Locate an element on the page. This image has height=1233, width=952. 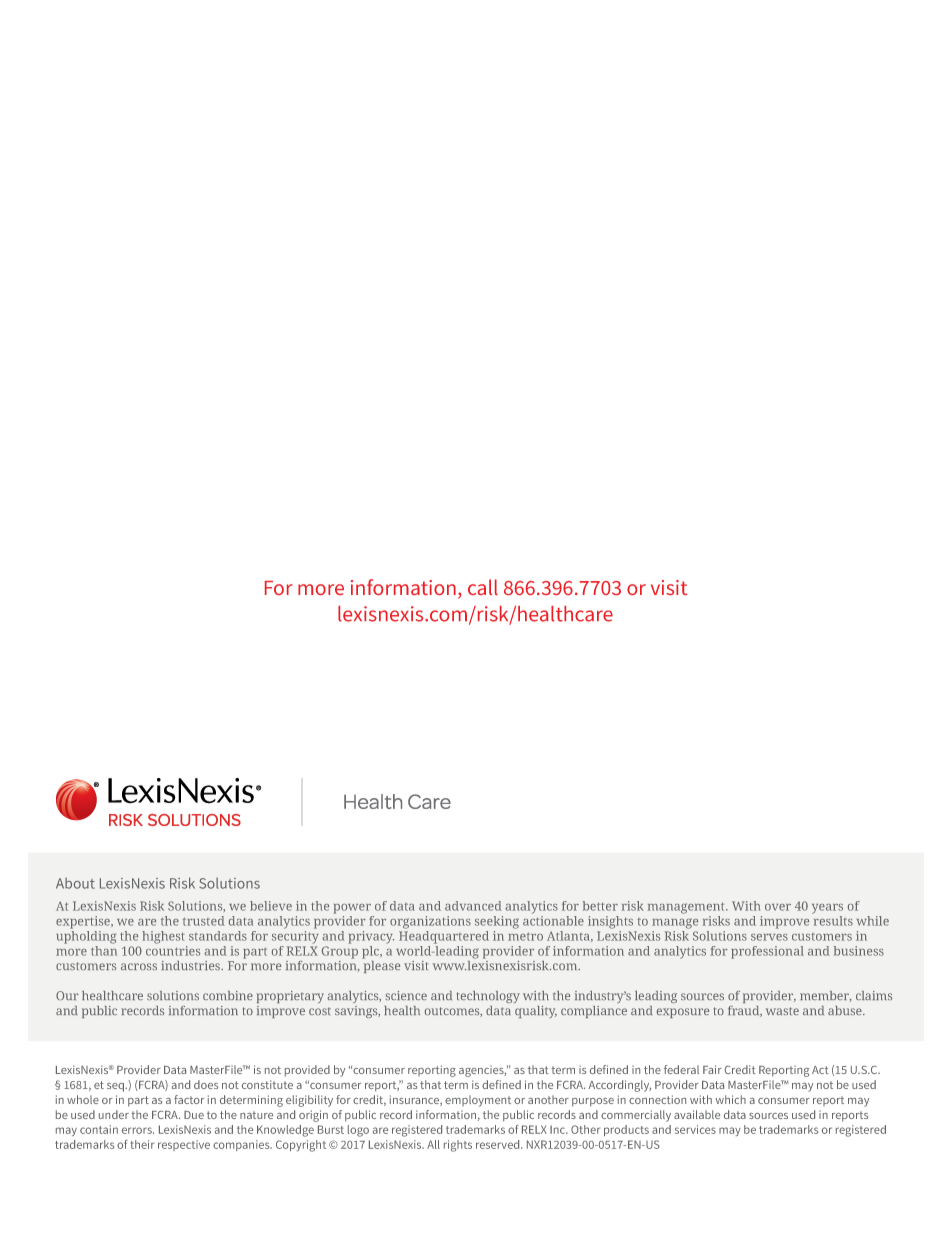
About is located at coordinates (75, 883).
